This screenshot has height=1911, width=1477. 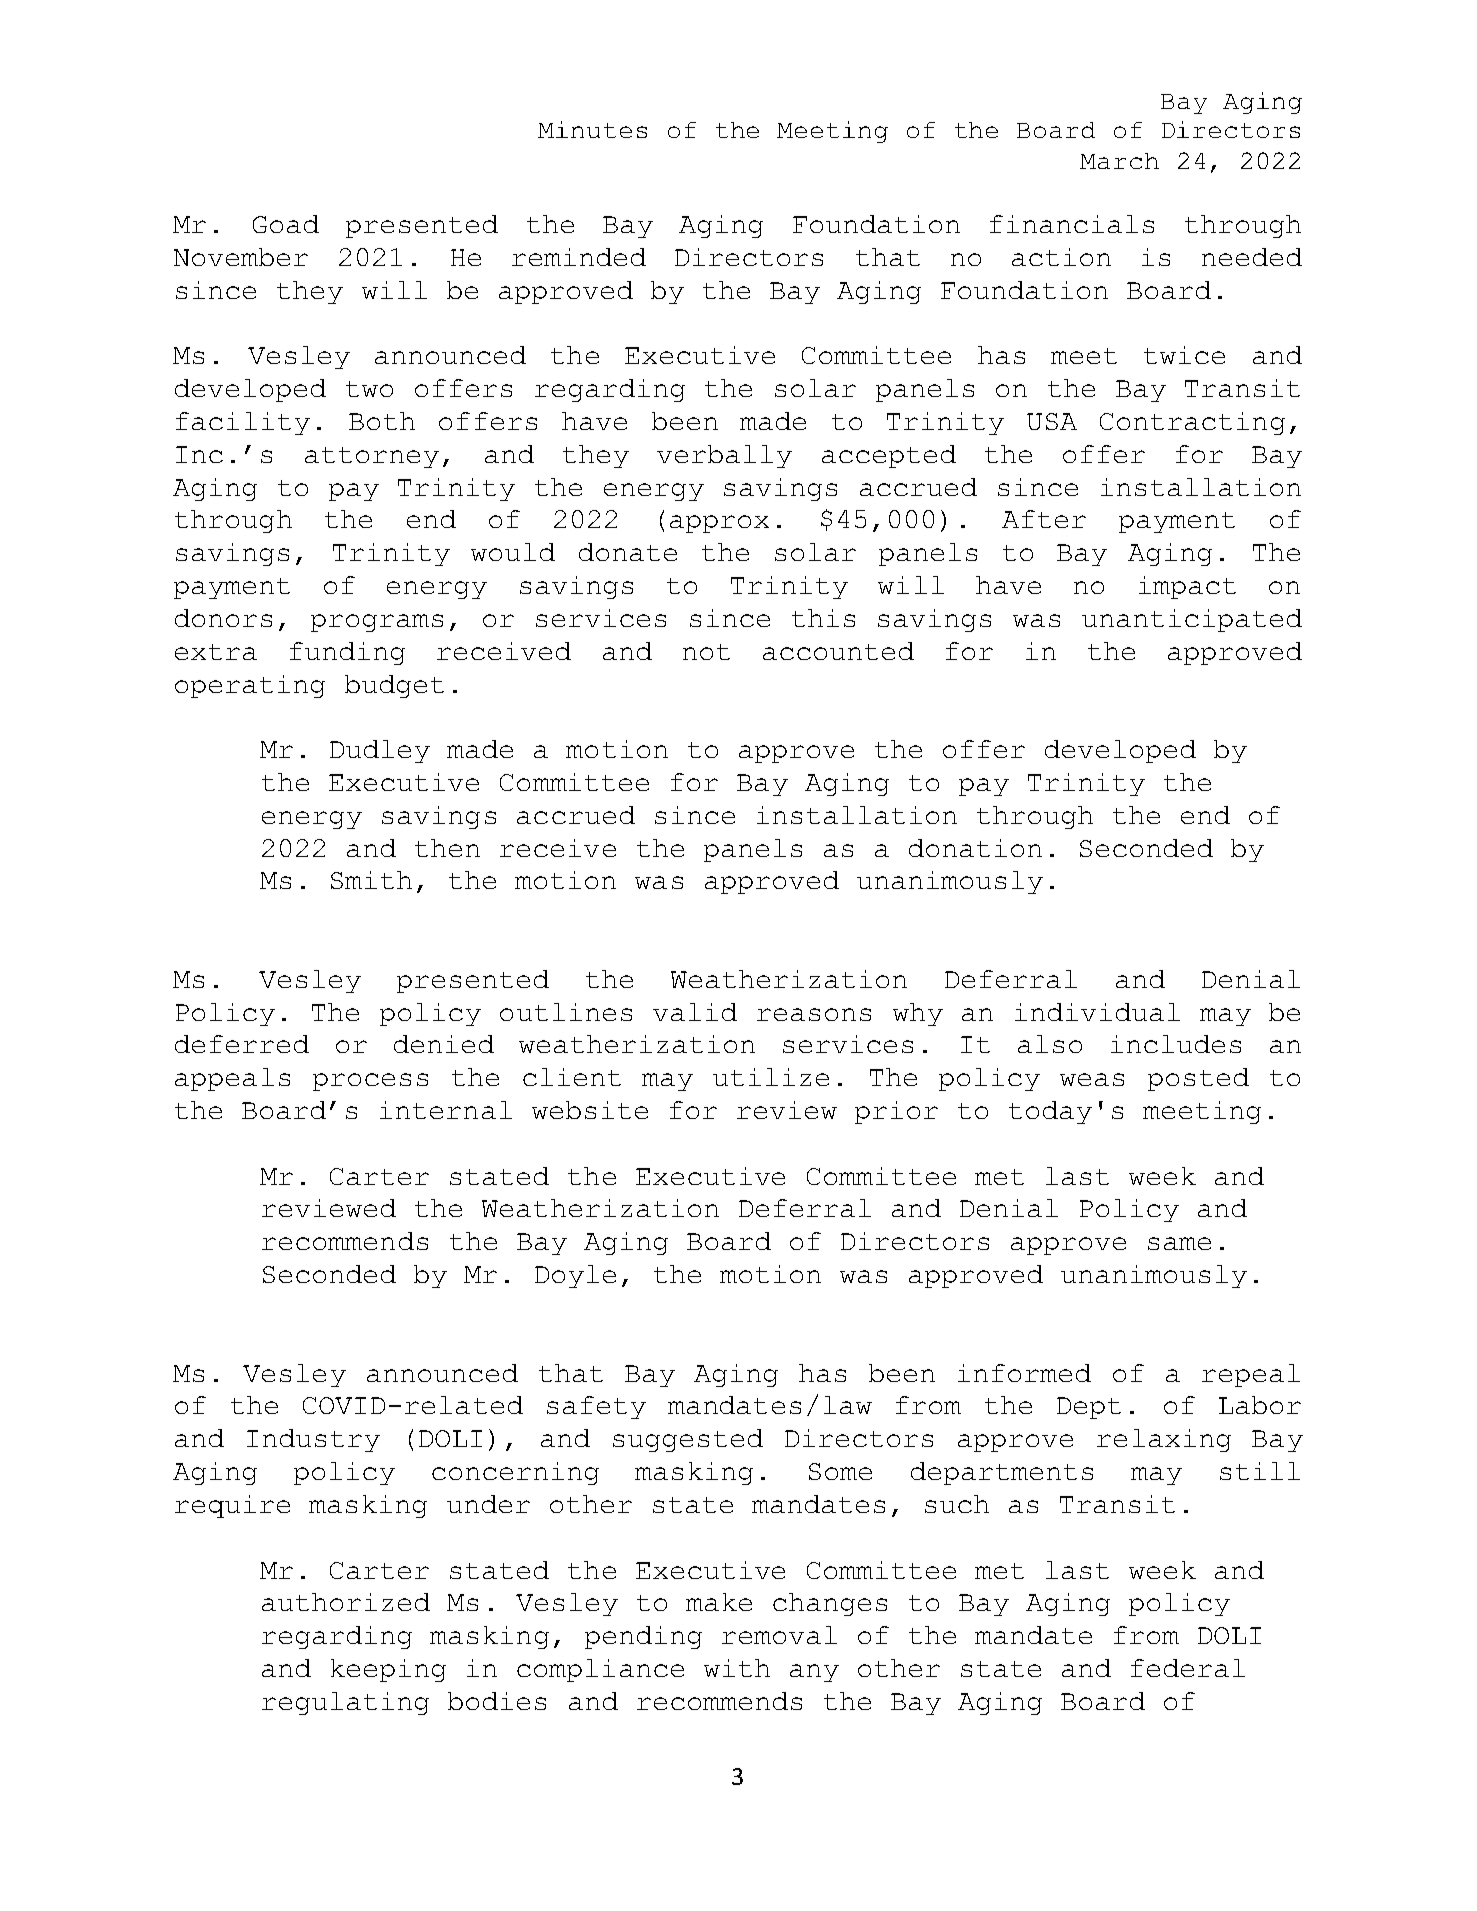 What do you see at coordinates (286, 224) in the screenshot?
I see `Goad` at bounding box center [286, 224].
